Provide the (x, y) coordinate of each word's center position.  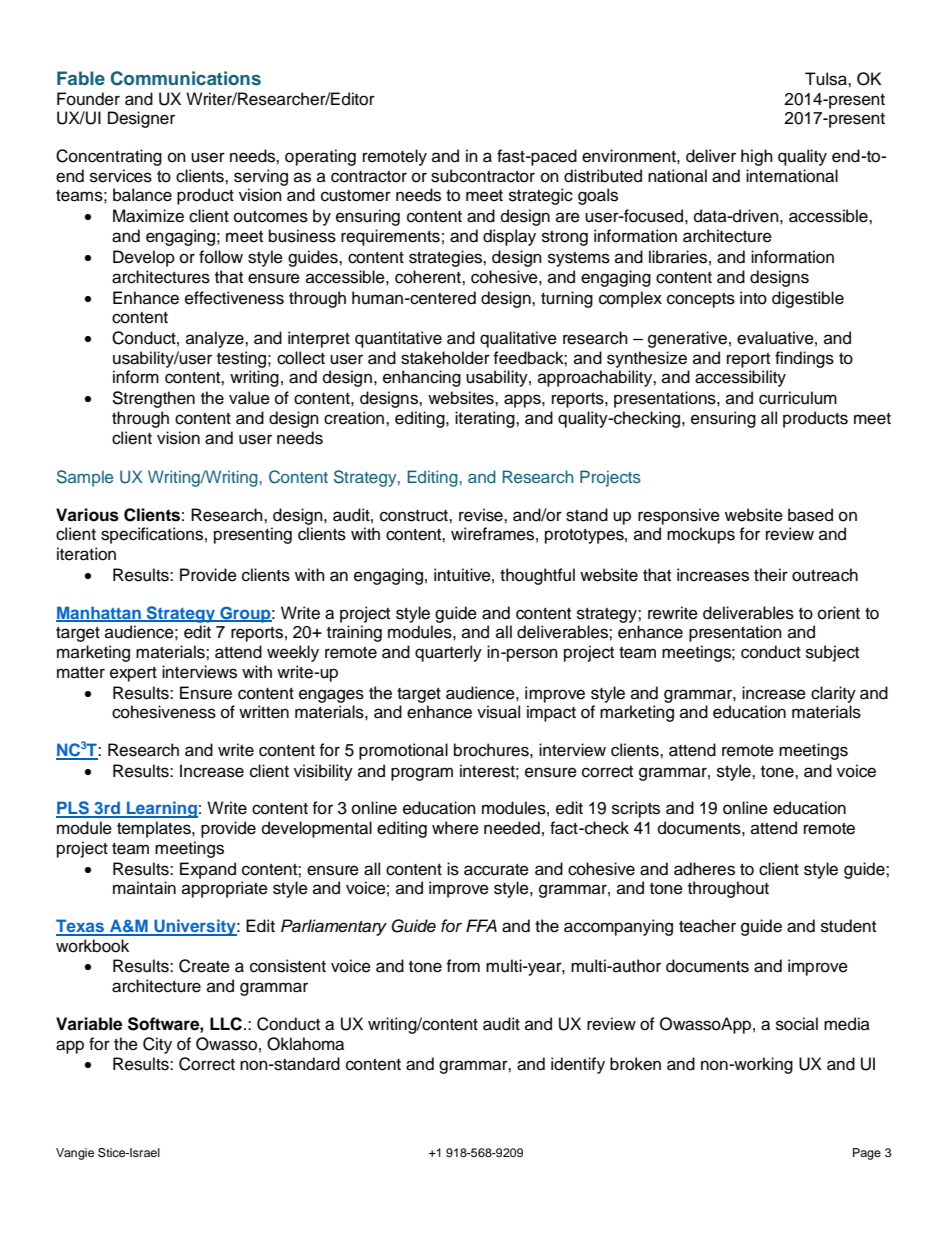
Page (867, 1154)
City (157, 1045)
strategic (541, 196)
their (771, 575)
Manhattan (99, 613)
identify (578, 1065)
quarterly (448, 653)
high (757, 157)
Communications (186, 78)
